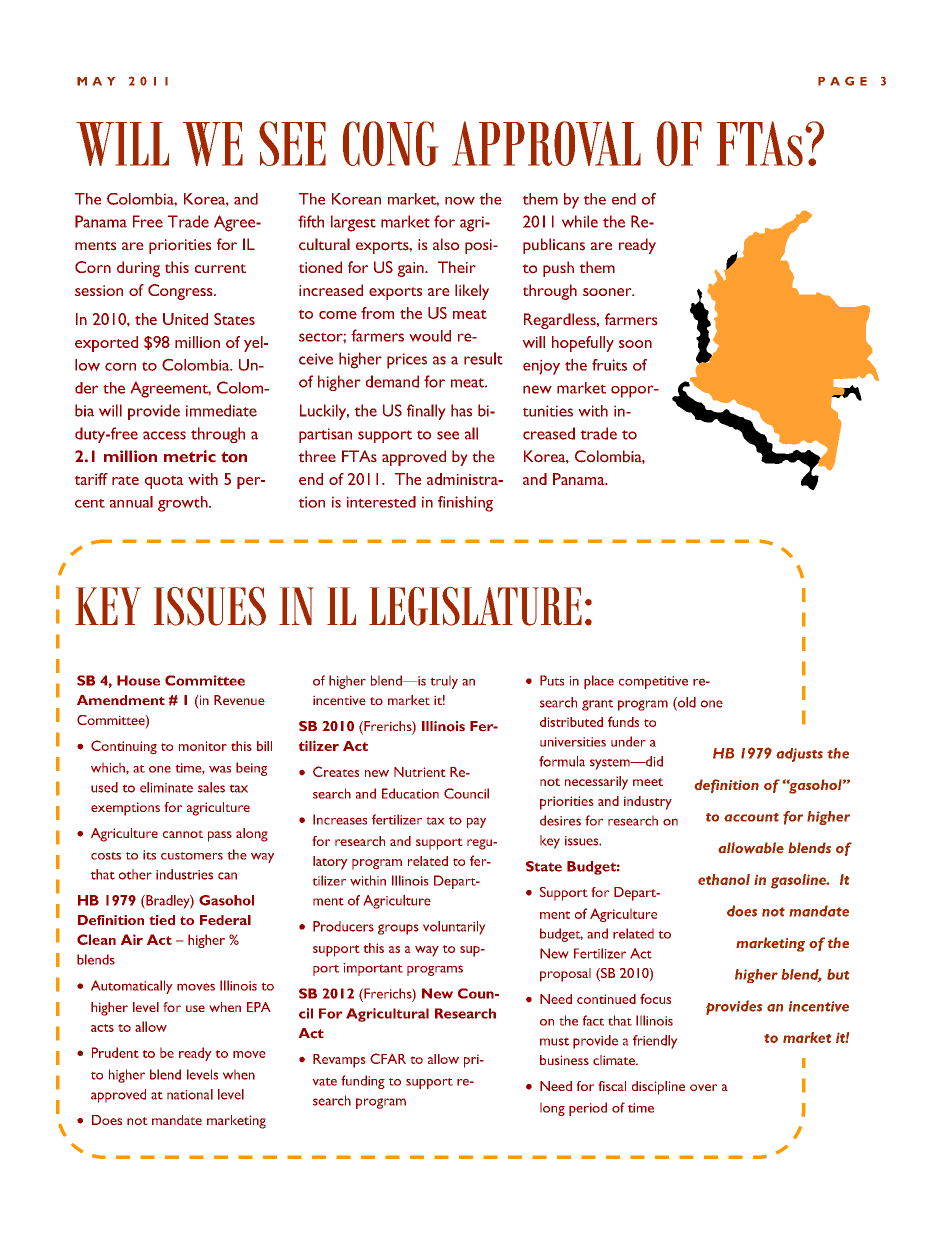 Image resolution: width=952 pixels, height=1233 pixels. What do you see at coordinates (430, 336) in the page?
I see `would` at bounding box center [430, 336].
